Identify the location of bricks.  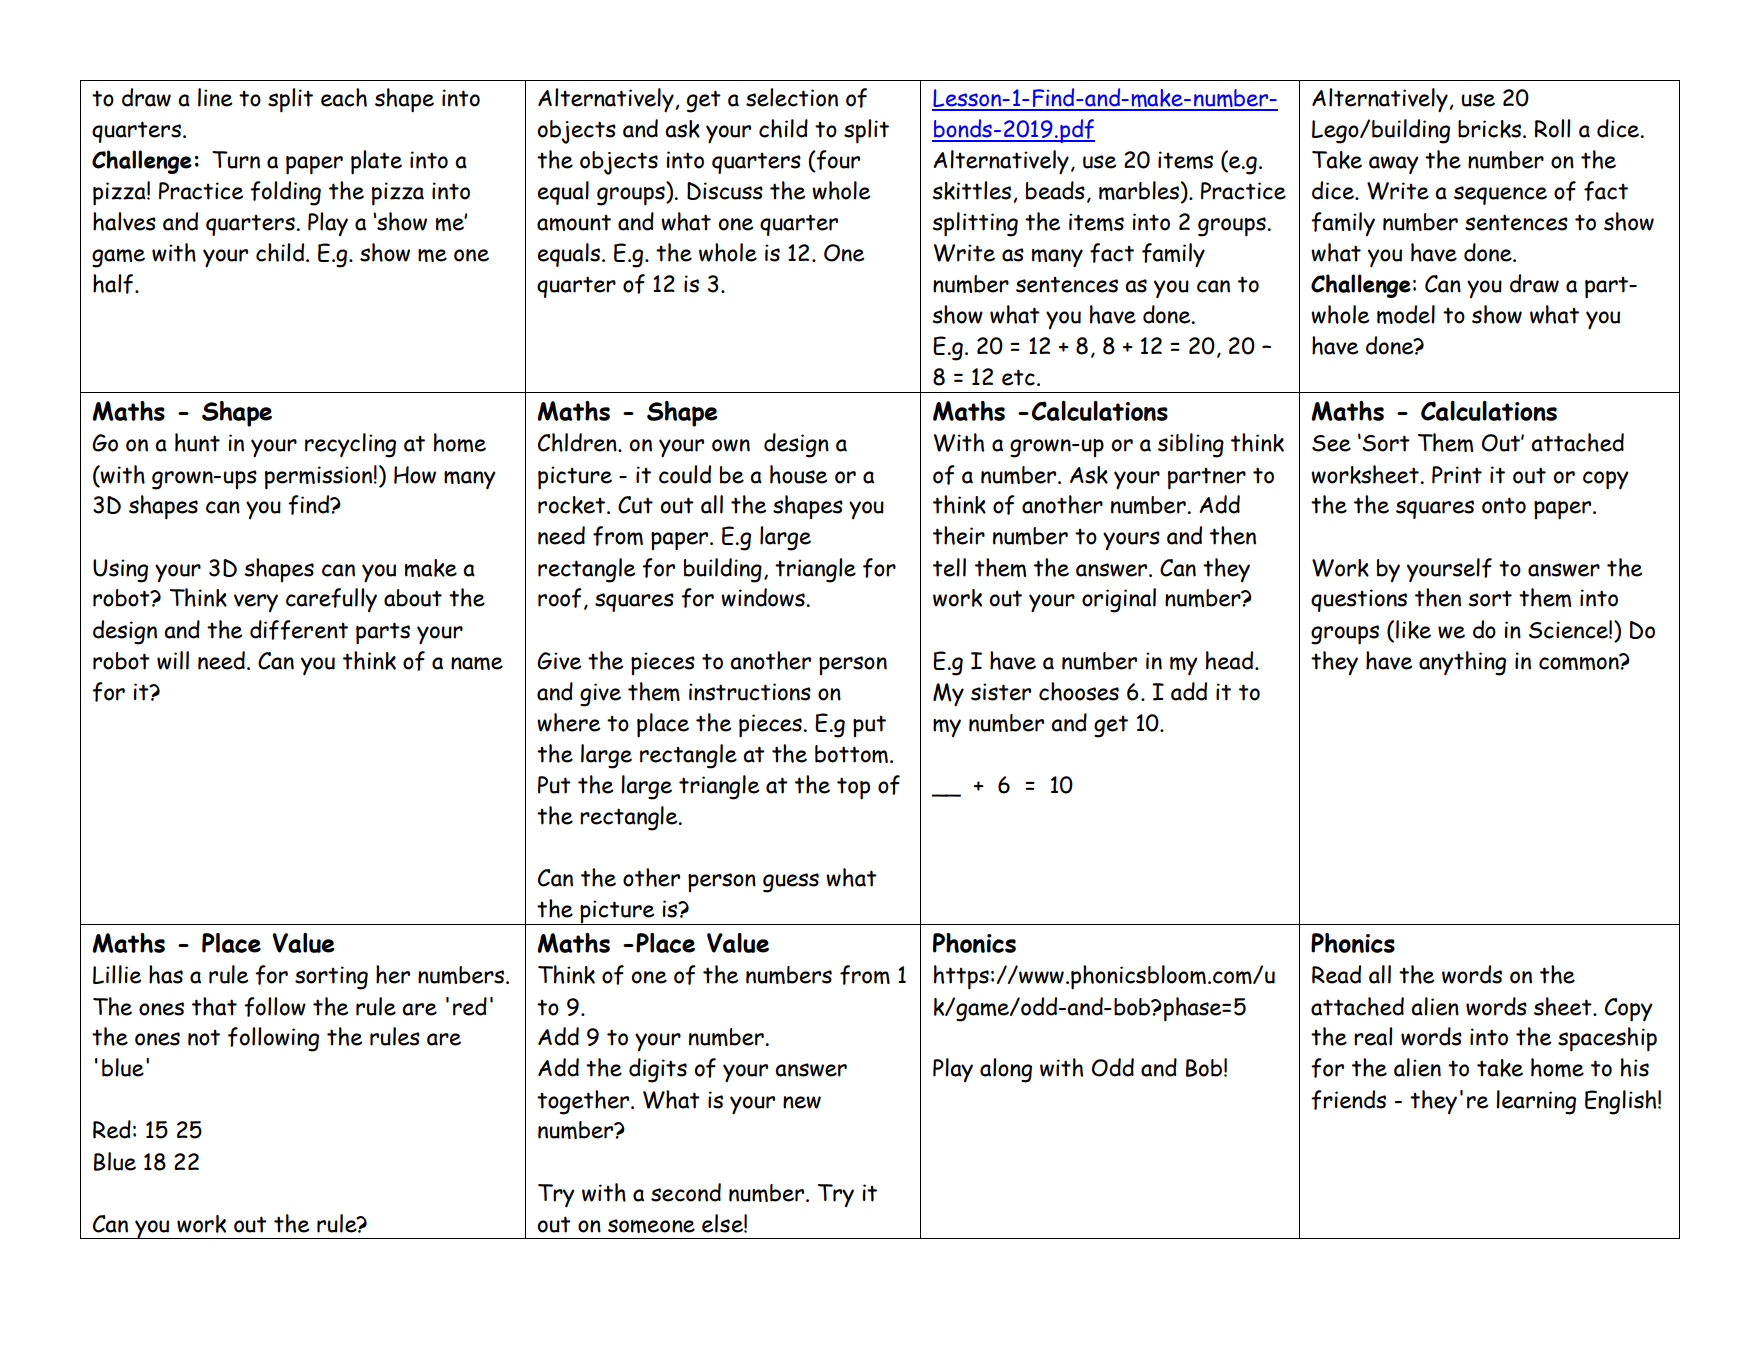
(1491, 129).
